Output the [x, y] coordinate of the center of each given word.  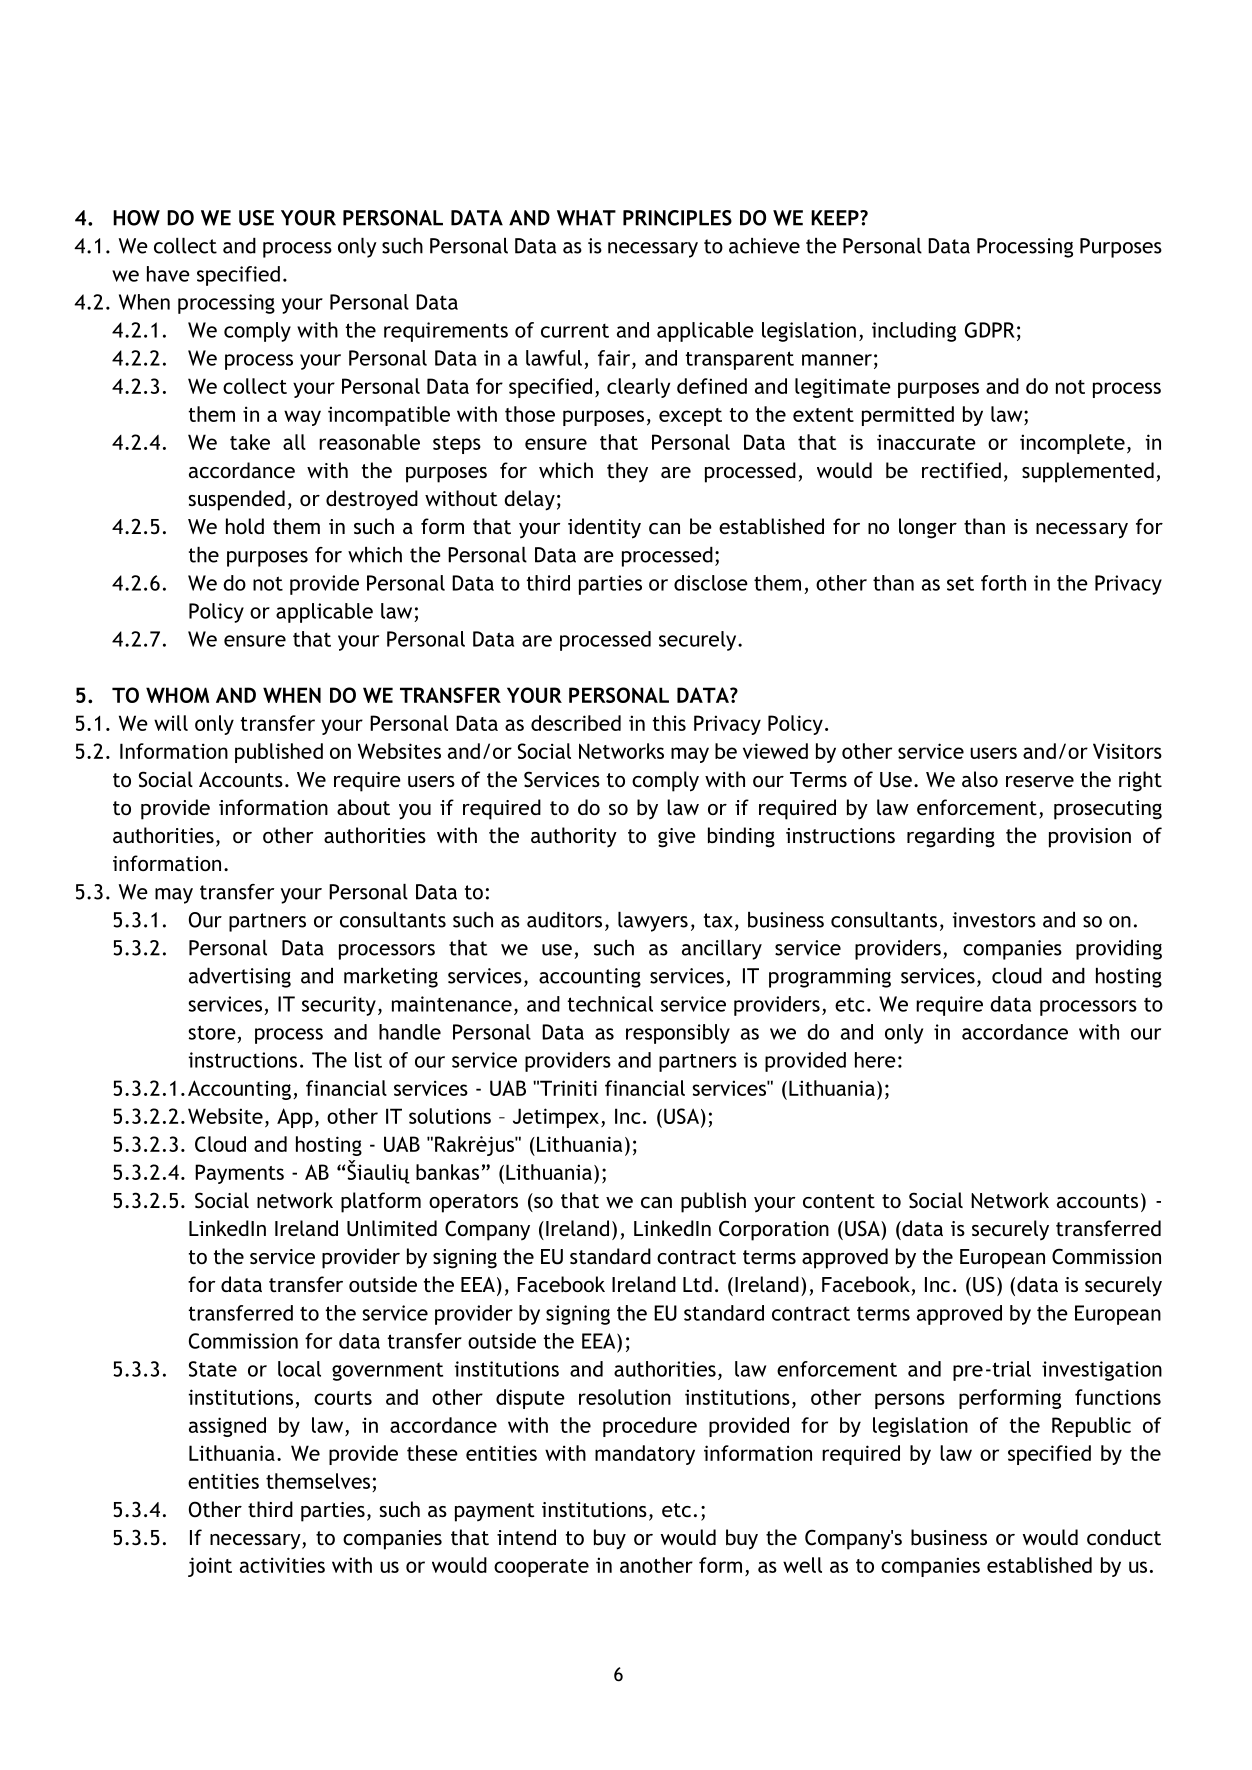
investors [994, 920]
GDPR [990, 330]
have [168, 274]
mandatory [645, 1455]
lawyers [653, 922]
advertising [240, 978]
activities [282, 1565]
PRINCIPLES [677, 218]
